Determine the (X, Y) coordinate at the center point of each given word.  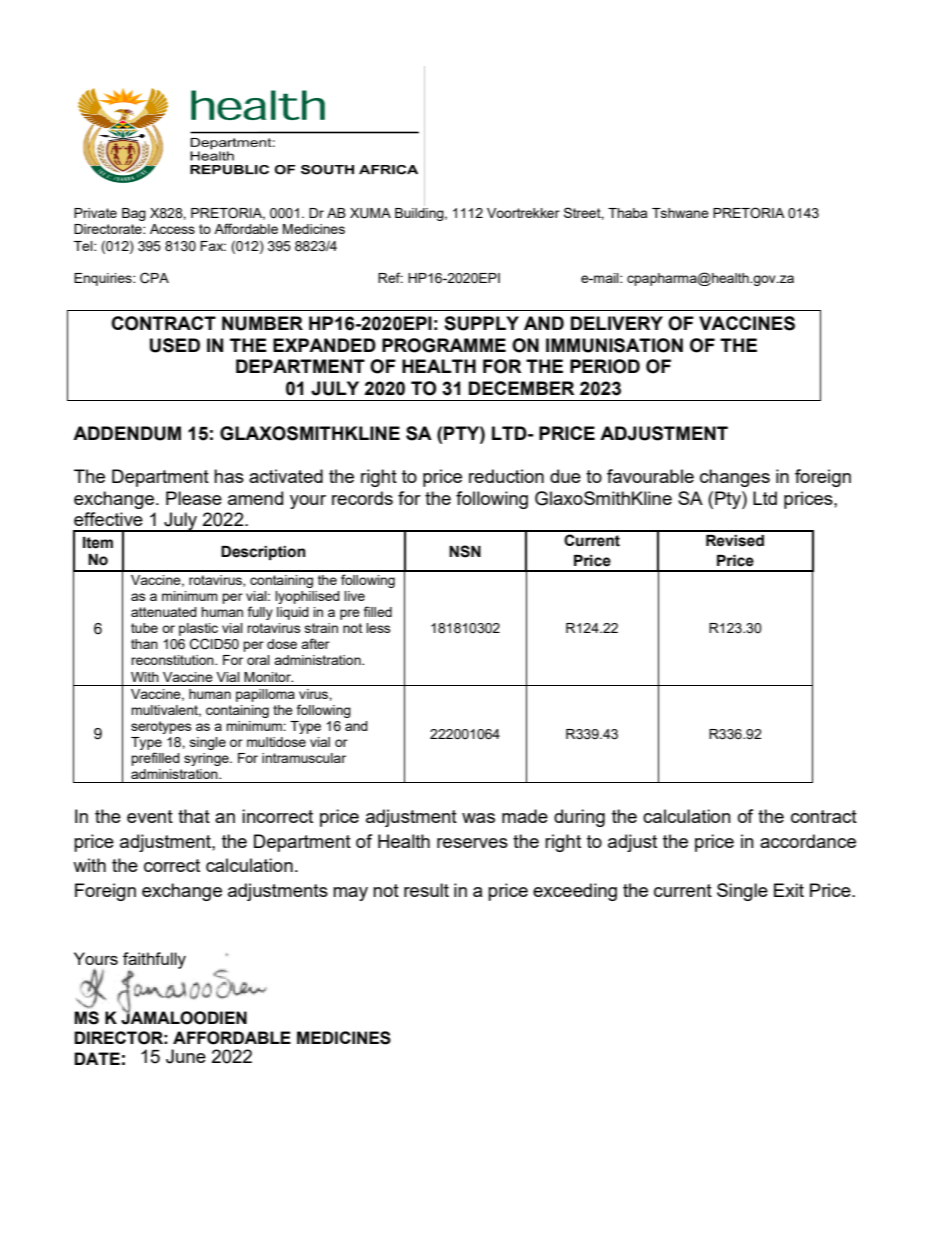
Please (194, 498)
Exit (789, 890)
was (478, 818)
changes (735, 478)
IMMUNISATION (614, 345)
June (186, 1056)
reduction (506, 476)
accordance (808, 841)
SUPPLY (481, 323)
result (426, 890)
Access (172, 229)
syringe (207, 759)
